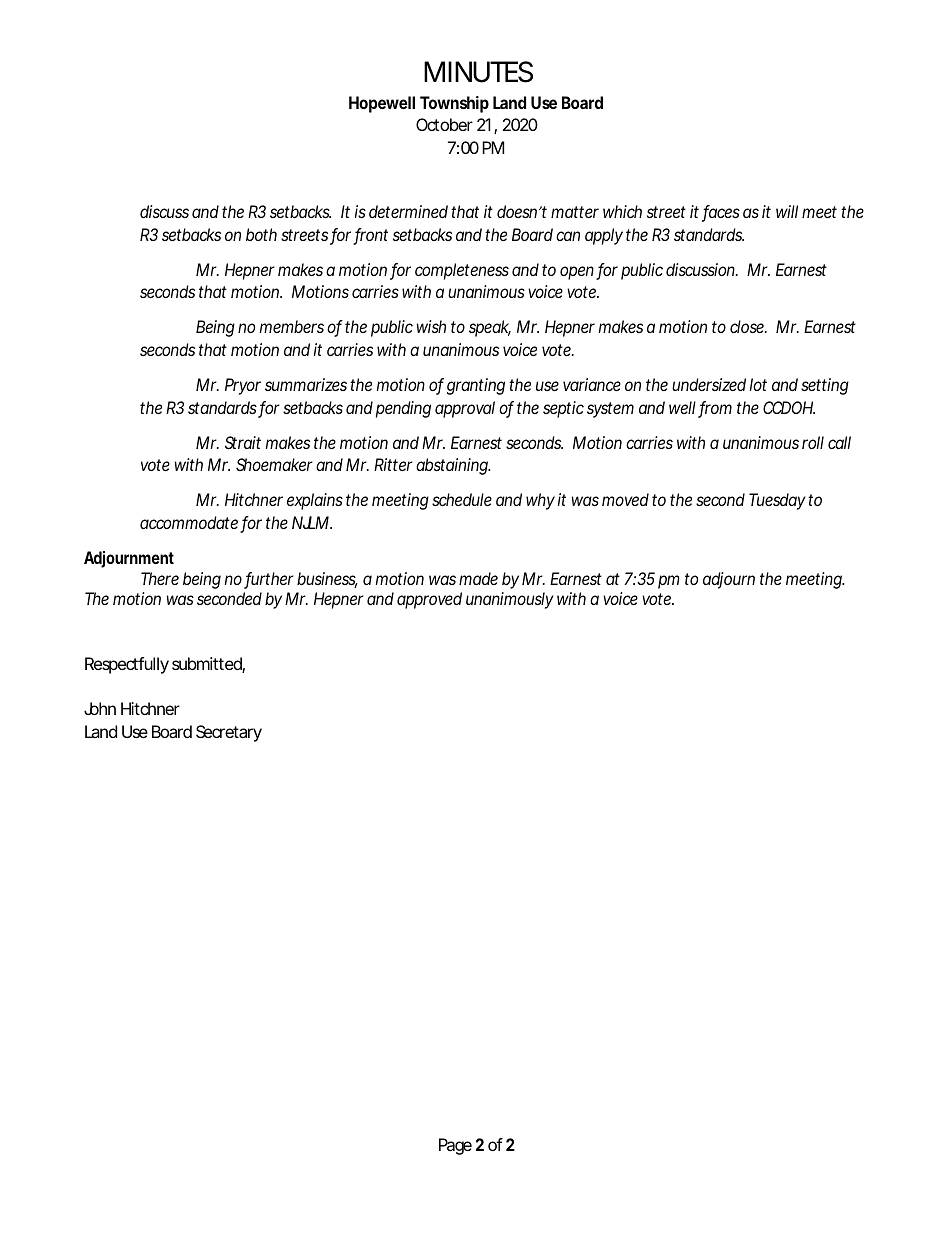 The width and height of the screenshot is (952, 1233). Describe the element at coordinates (454, 104) in the screenshot. I see `Township` at that location.
